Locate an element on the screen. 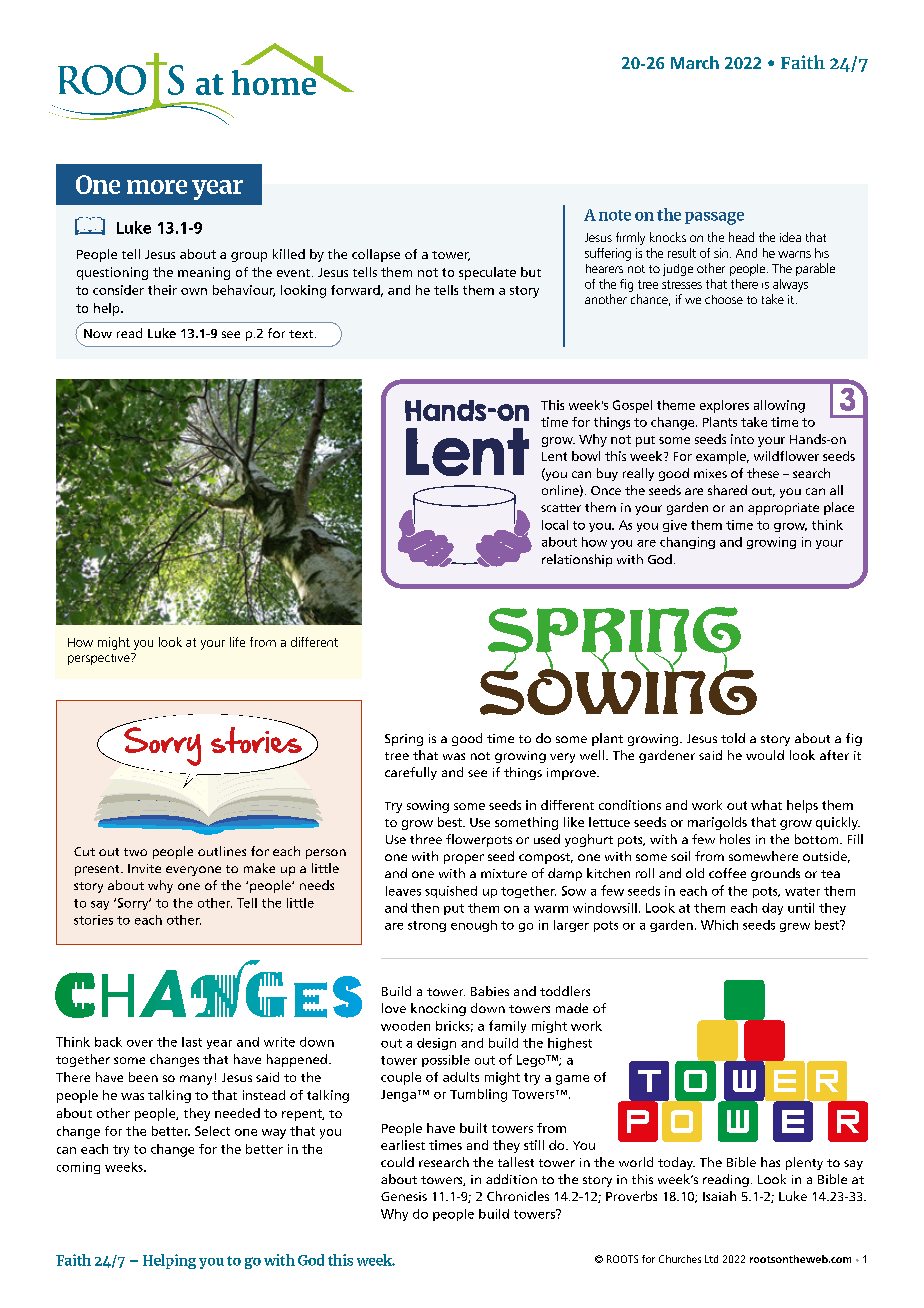  March is located at coordinates (695, 62).
